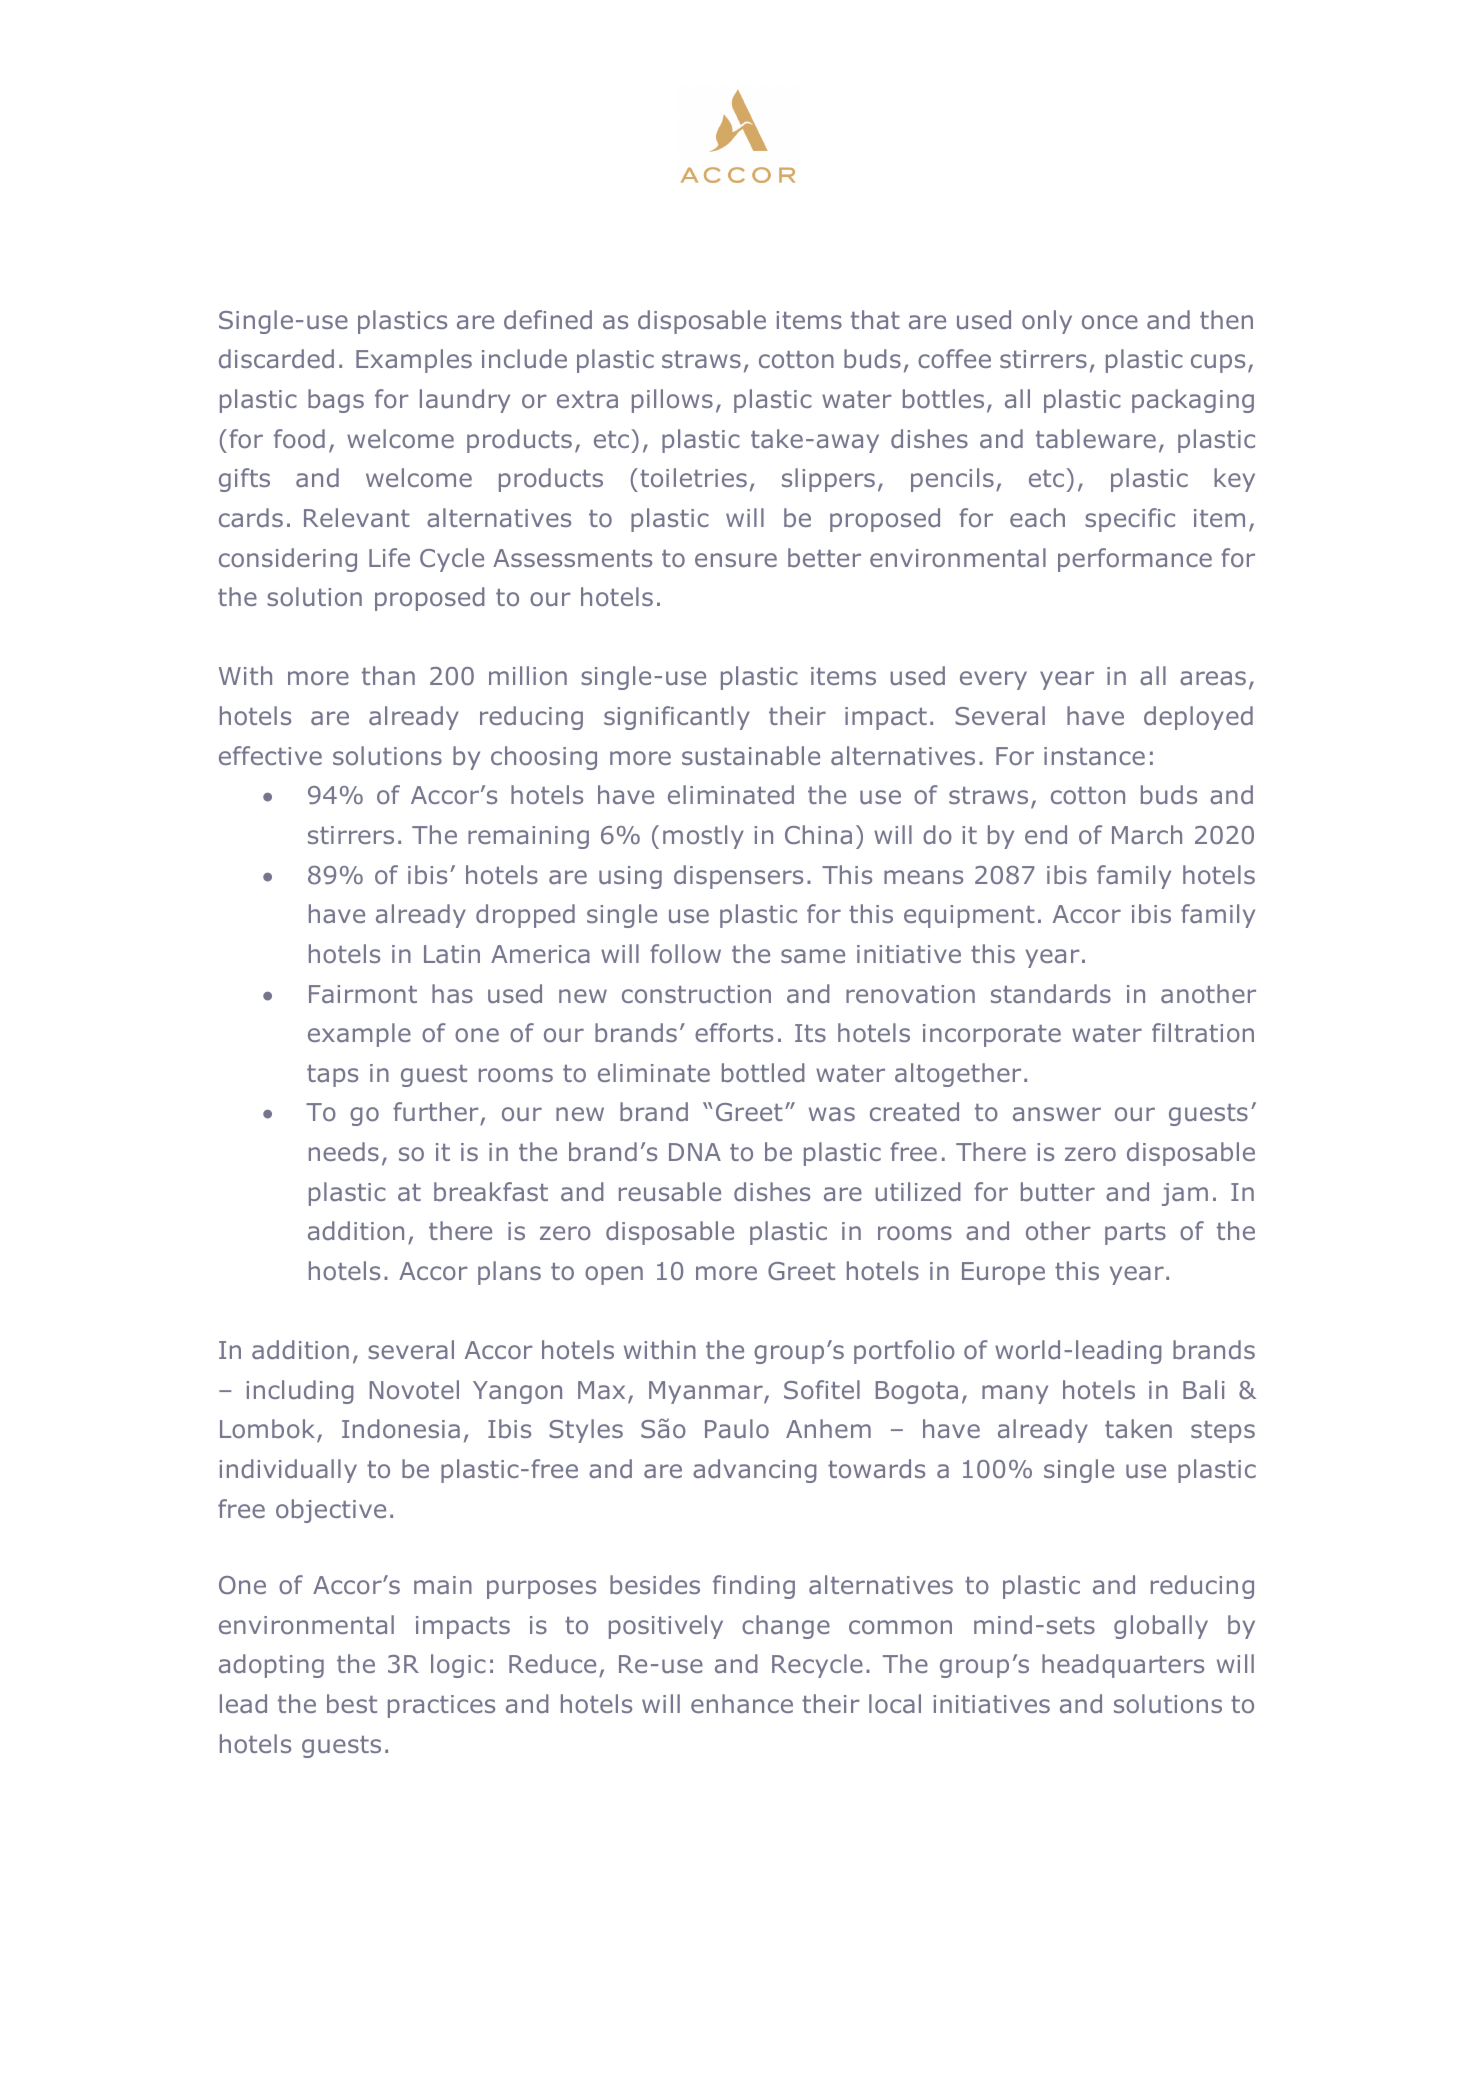  I want to click on that, so click(875, 319).
